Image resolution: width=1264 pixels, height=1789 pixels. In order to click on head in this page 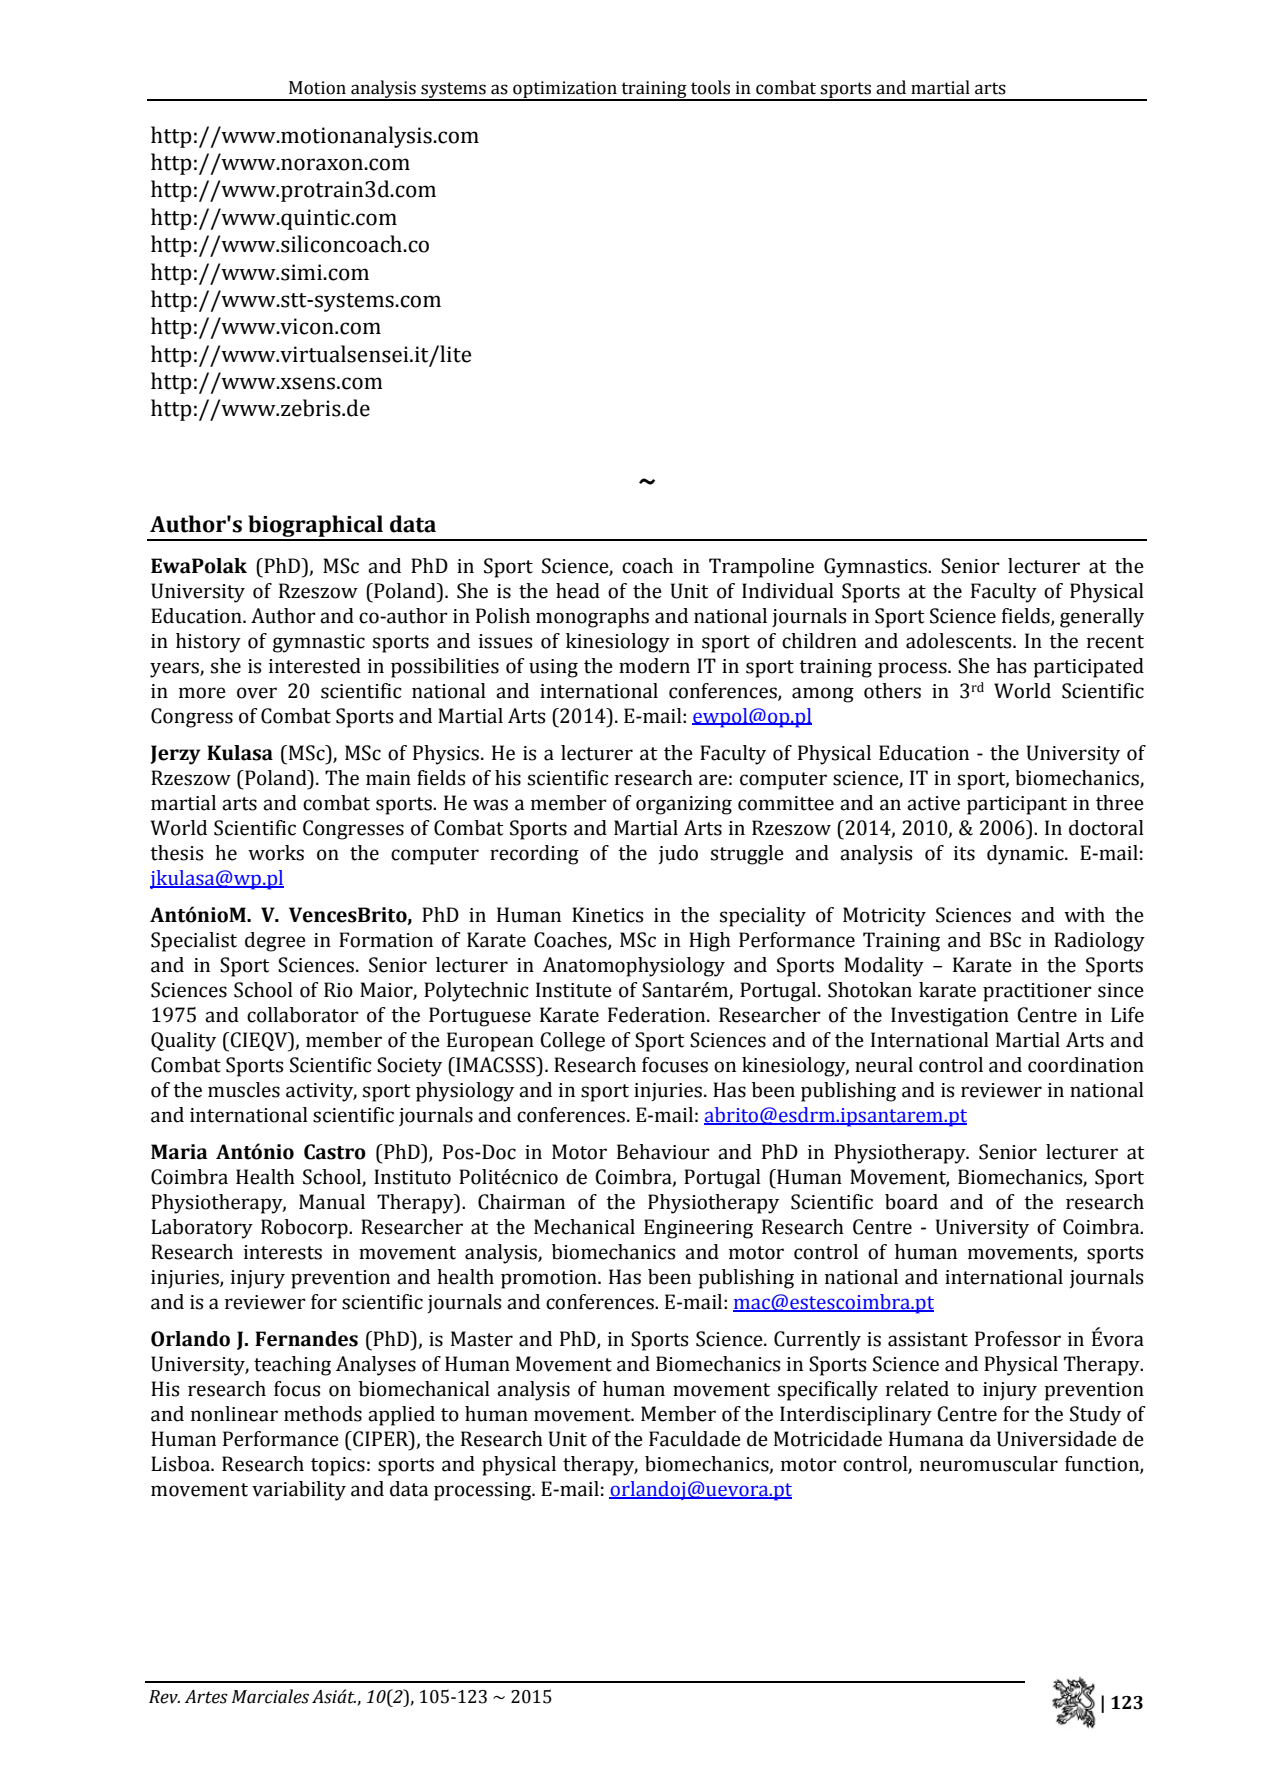, I will do `click(578, 591)`.
